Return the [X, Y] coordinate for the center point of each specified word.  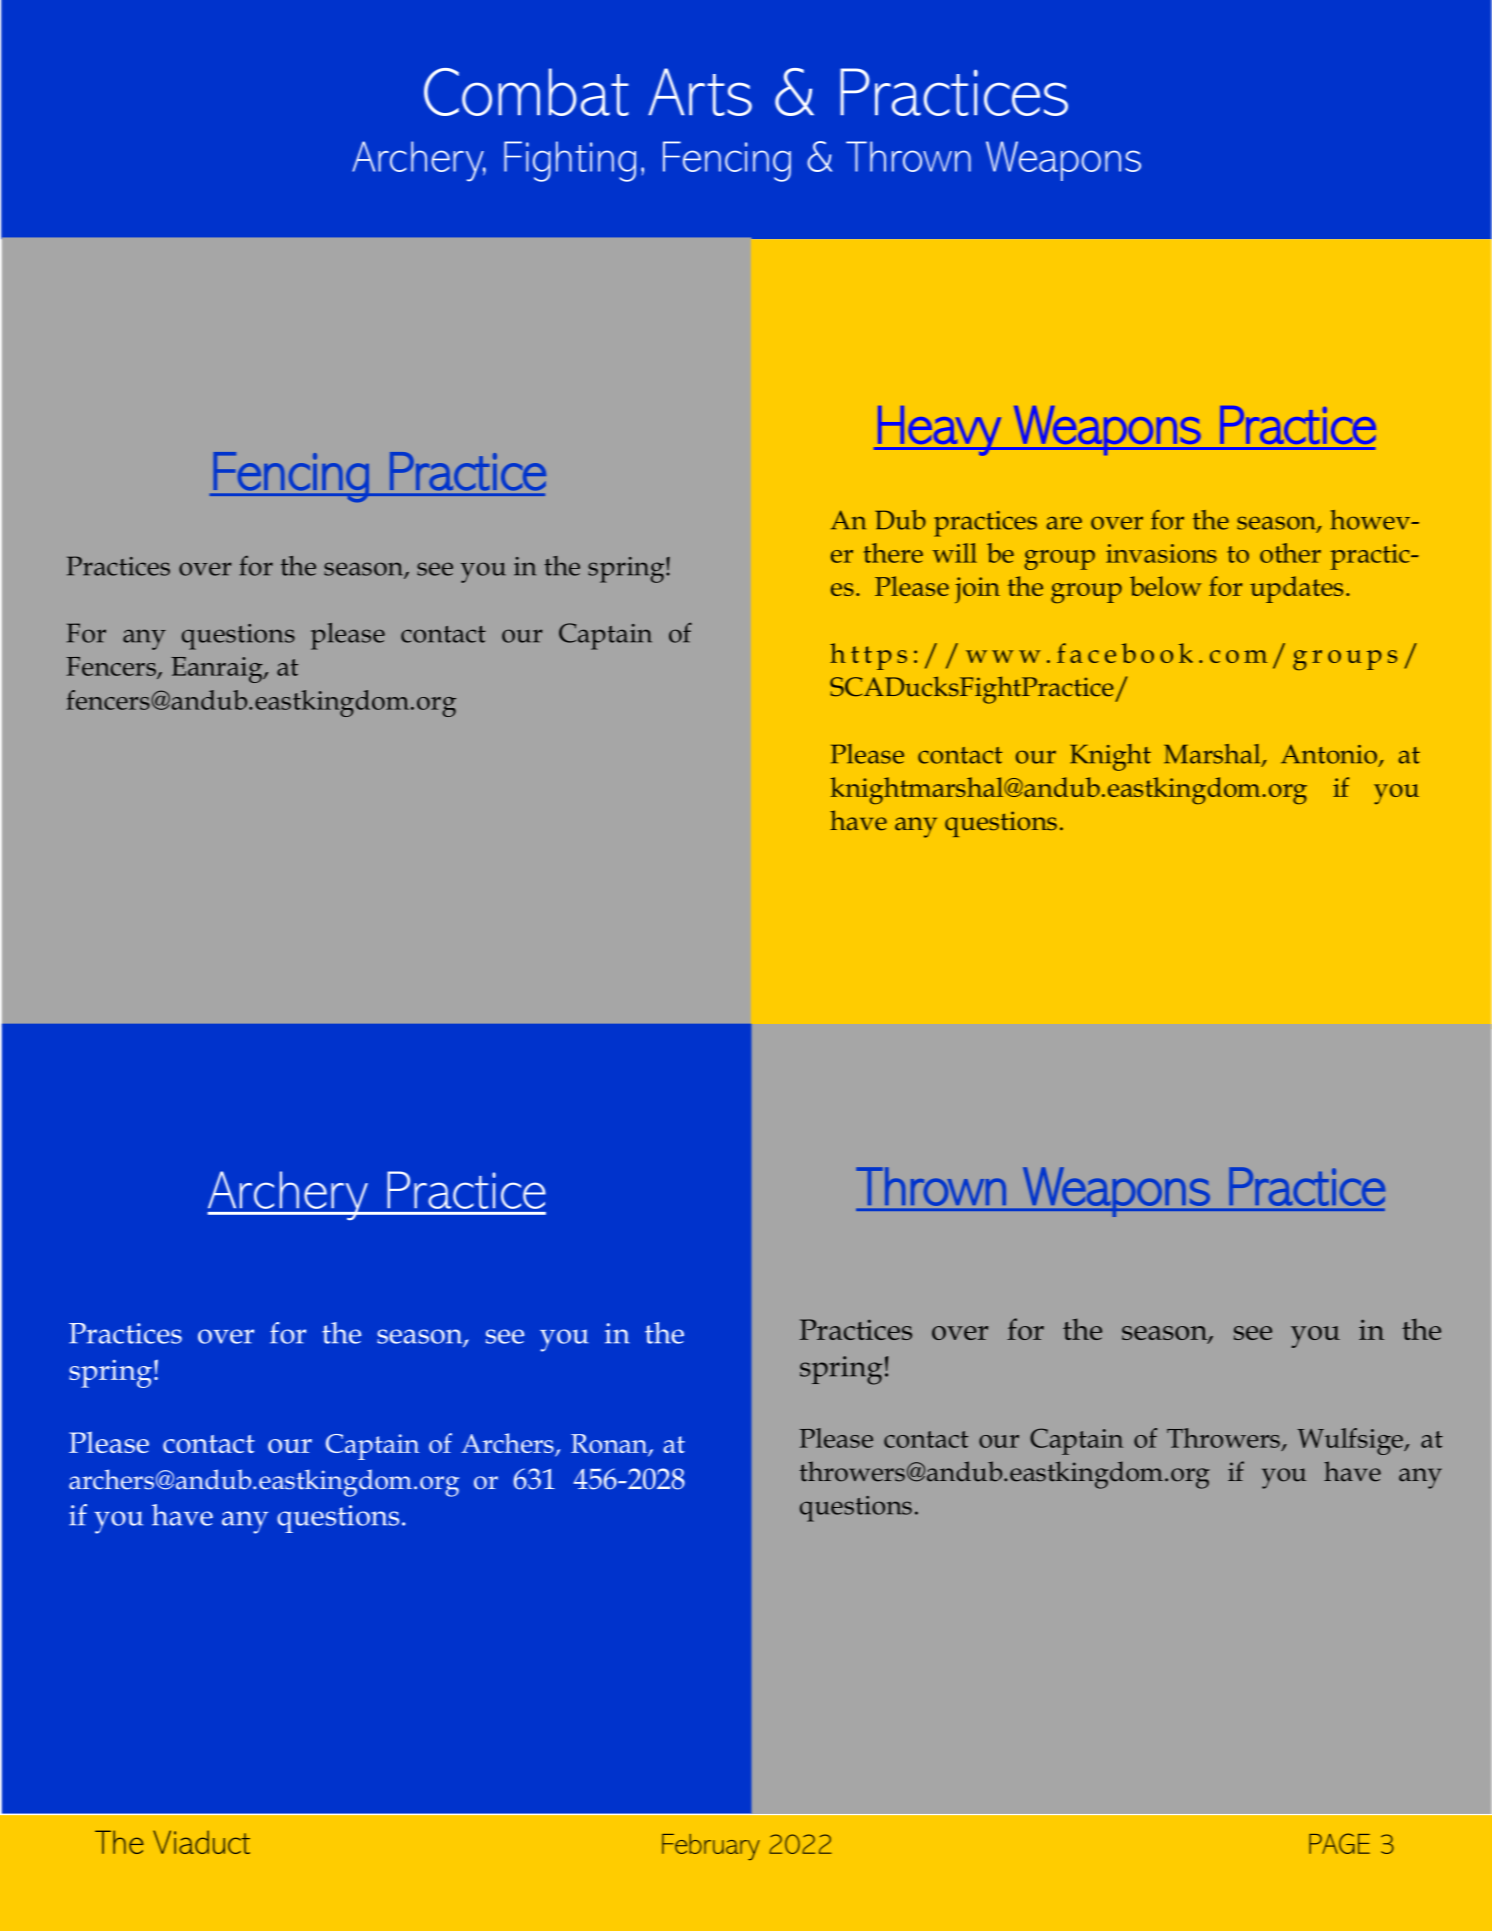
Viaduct [201, 1842]
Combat [526, 92]
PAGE [1339, 1843]
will [954, 553]
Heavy [939, 431]
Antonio [1329, 754]
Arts [700, 92]
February [711, 1847]
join [977, 590]
